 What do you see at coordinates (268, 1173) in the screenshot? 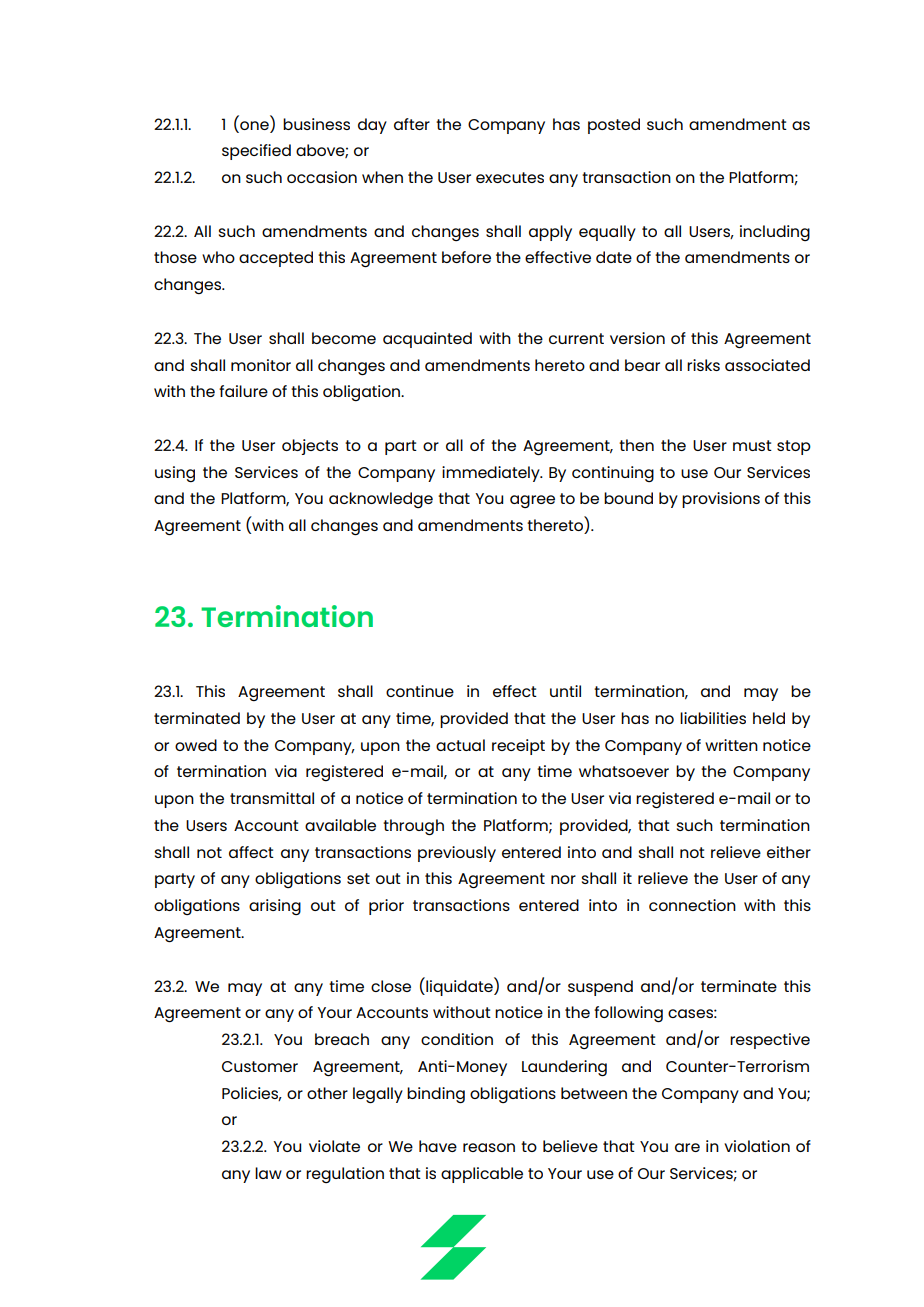
I see `law` at bounding box center [268, 1173].
